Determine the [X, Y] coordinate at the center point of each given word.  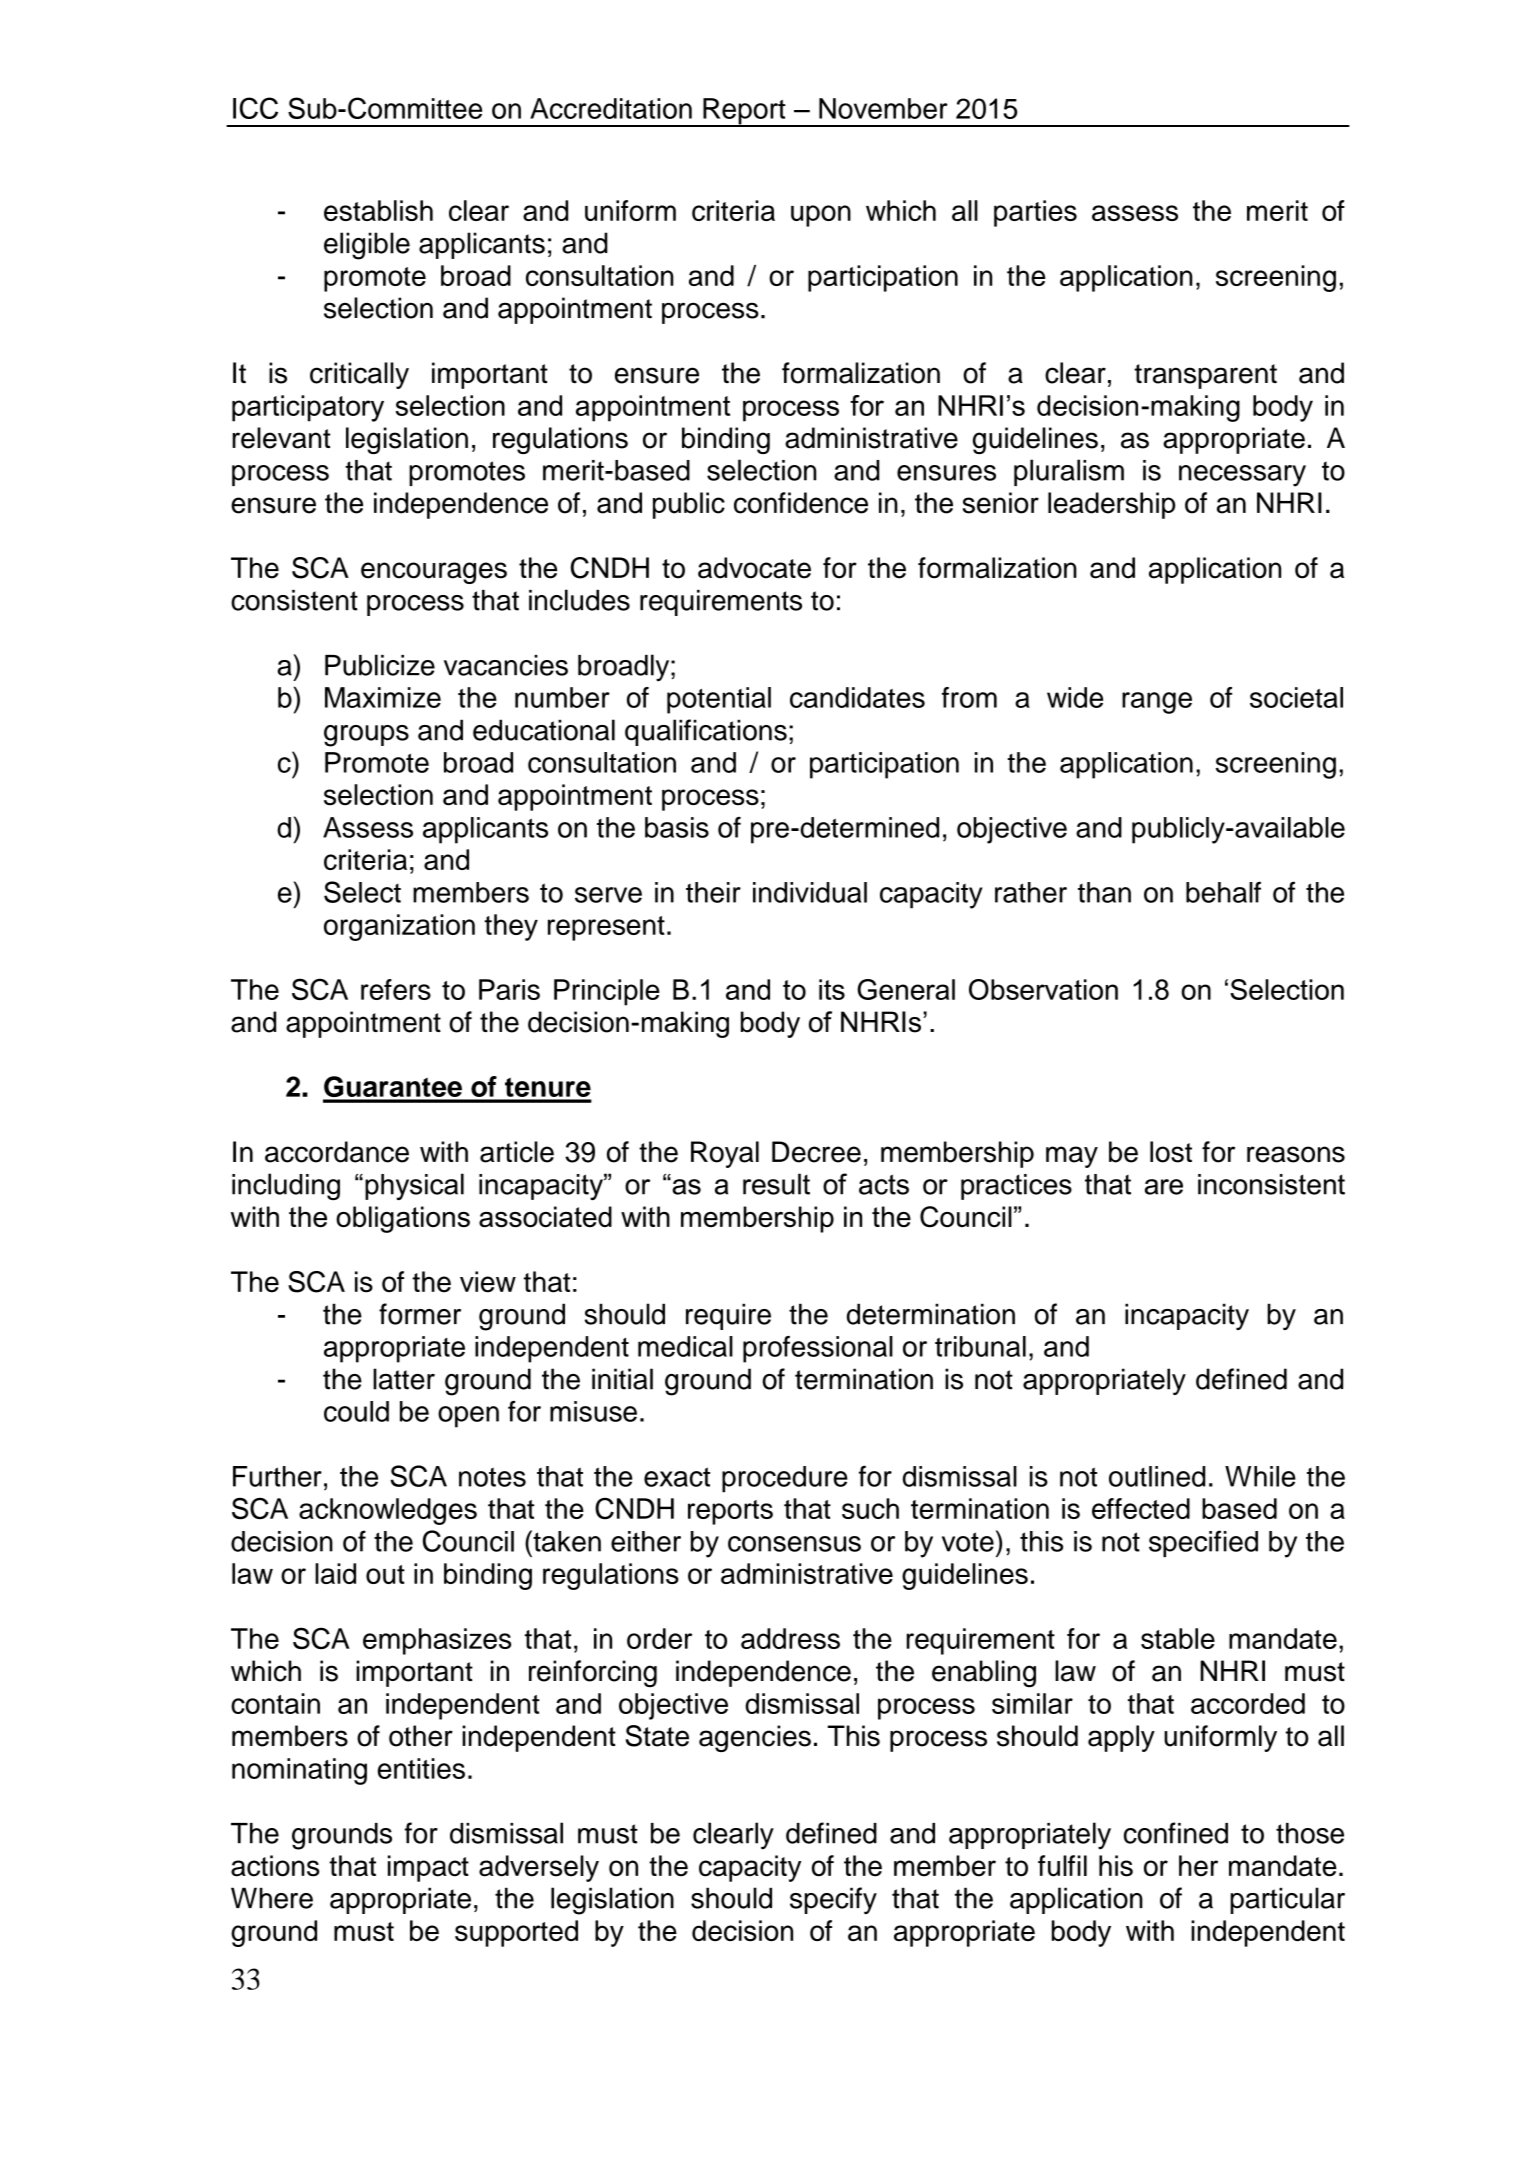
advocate [754, 568]
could [356, 1411]
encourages [434, 573]
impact [428, 1868]
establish [378, 210]
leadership [1111, 505]
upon [821, 216]
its [832, 989]
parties [1035, 213]
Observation [1043, 989]
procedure [785, 1479]
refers [396, 989]
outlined [1157, 1476]
